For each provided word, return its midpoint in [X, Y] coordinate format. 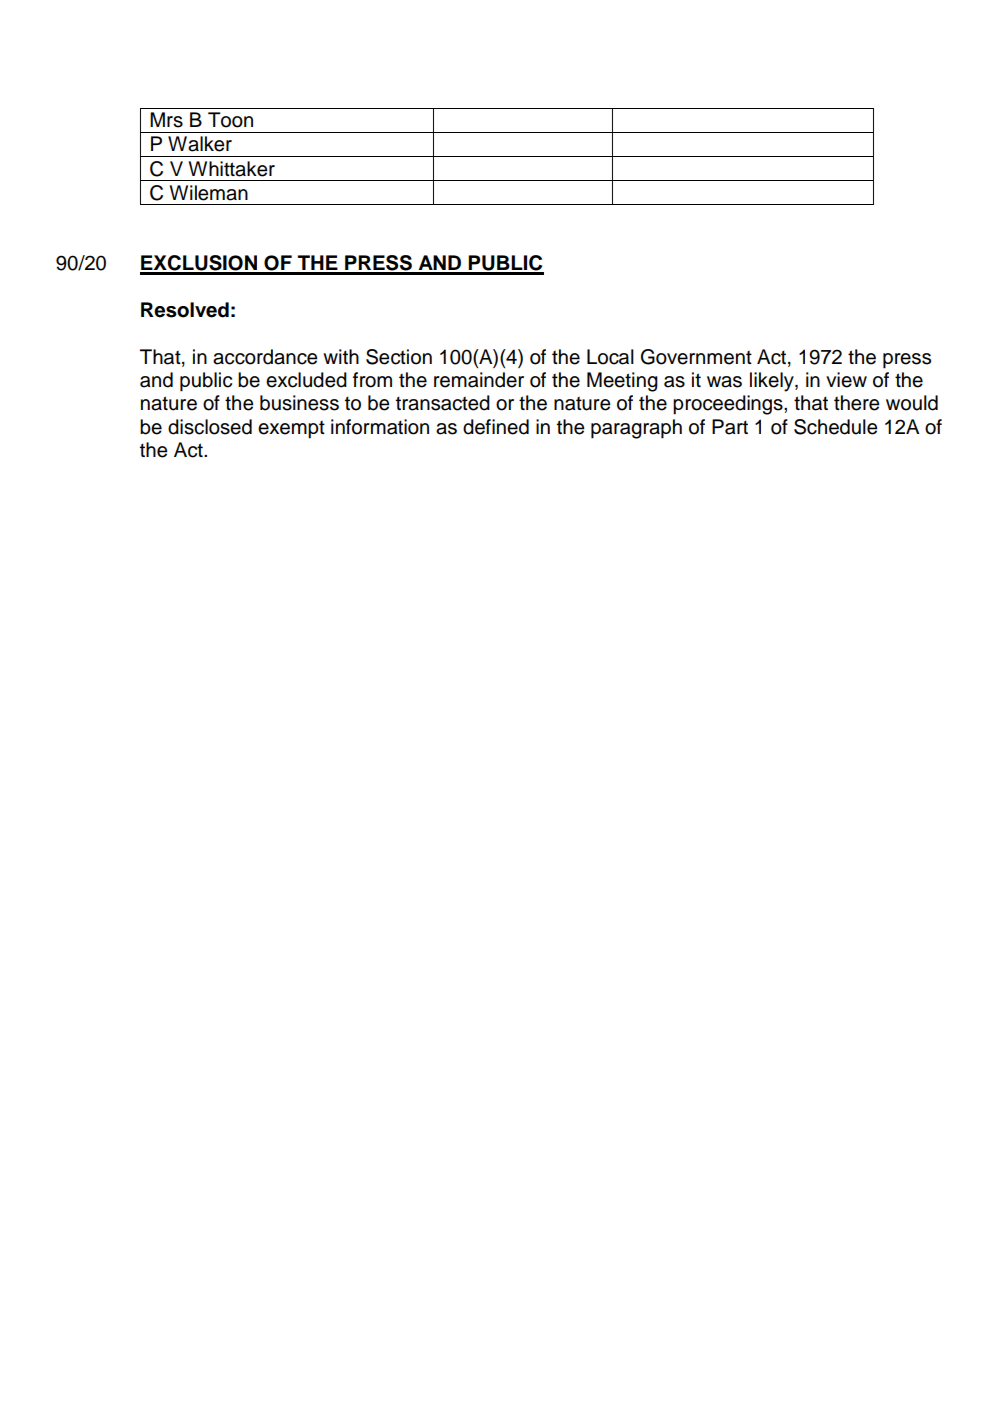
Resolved [185, 310]
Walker [200, 144]
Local [610, 357]
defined [496, 427]
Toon [230, 120]
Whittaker [232, 169]
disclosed [210, 427]
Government [696, 357]
